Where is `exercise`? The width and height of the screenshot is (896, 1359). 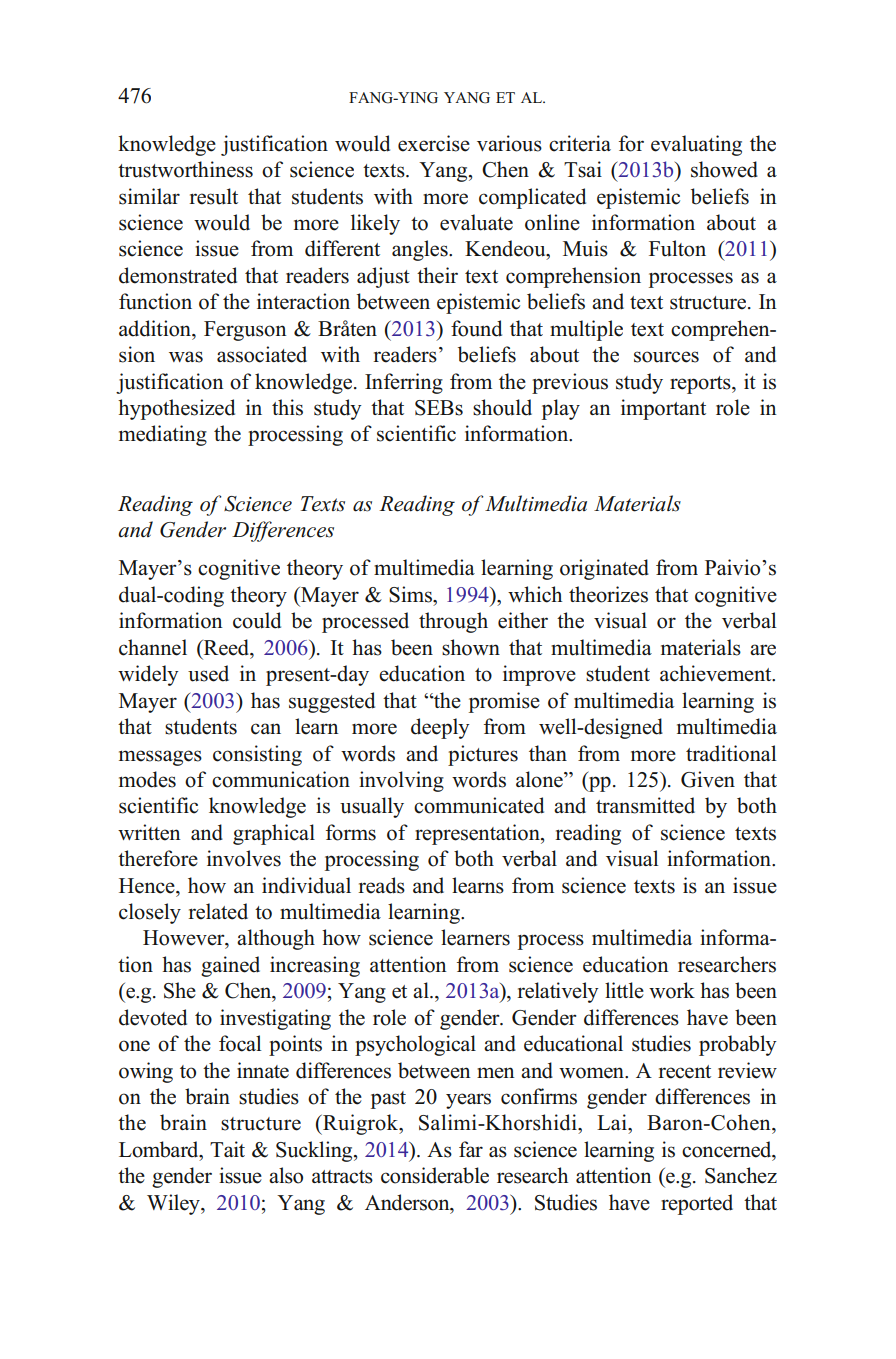
exercise is located at coordinates (434, 143).
